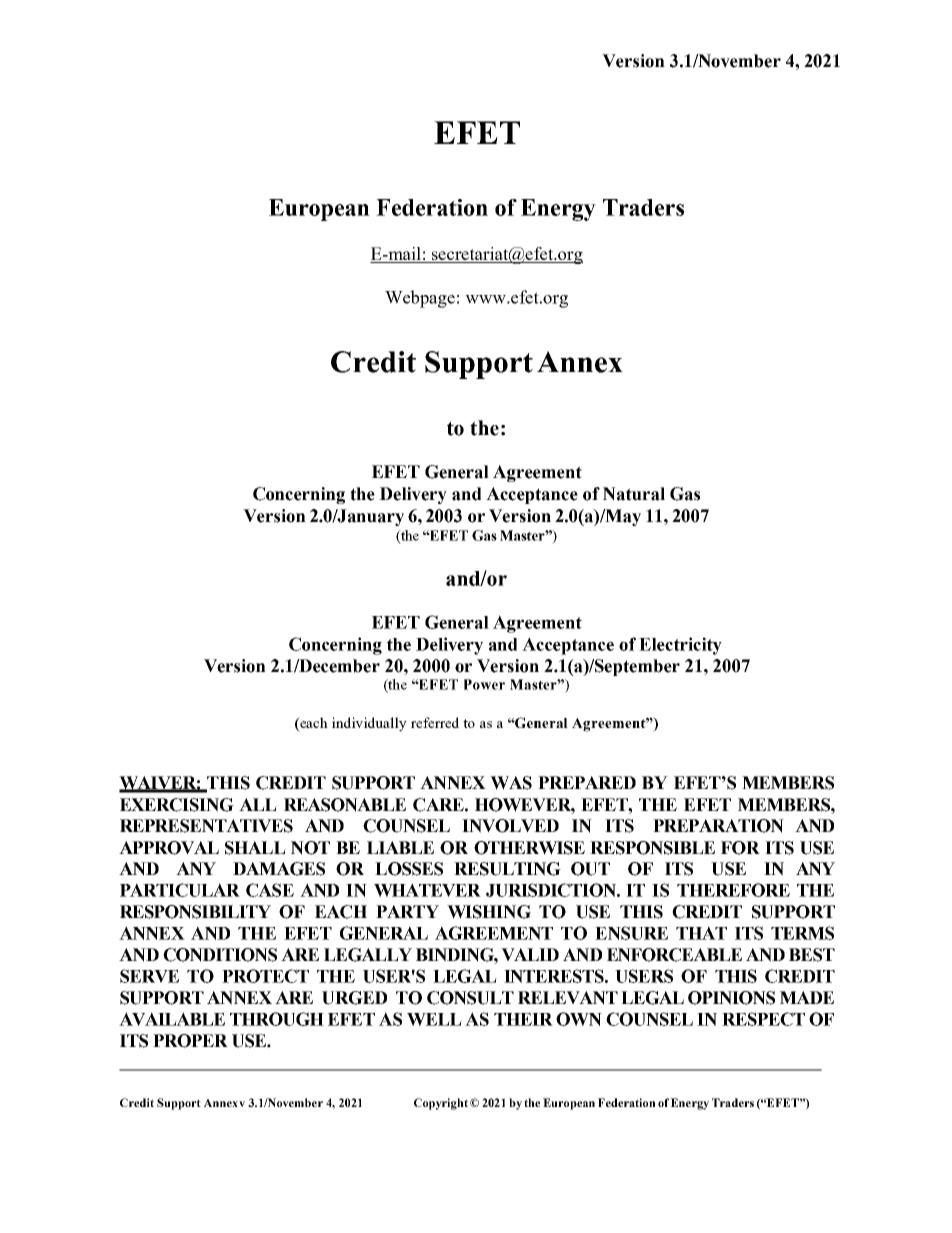 Image resolution: width=952 pixels, height=1233 pixels. I want to click on Electricity, so click(680, 646).
